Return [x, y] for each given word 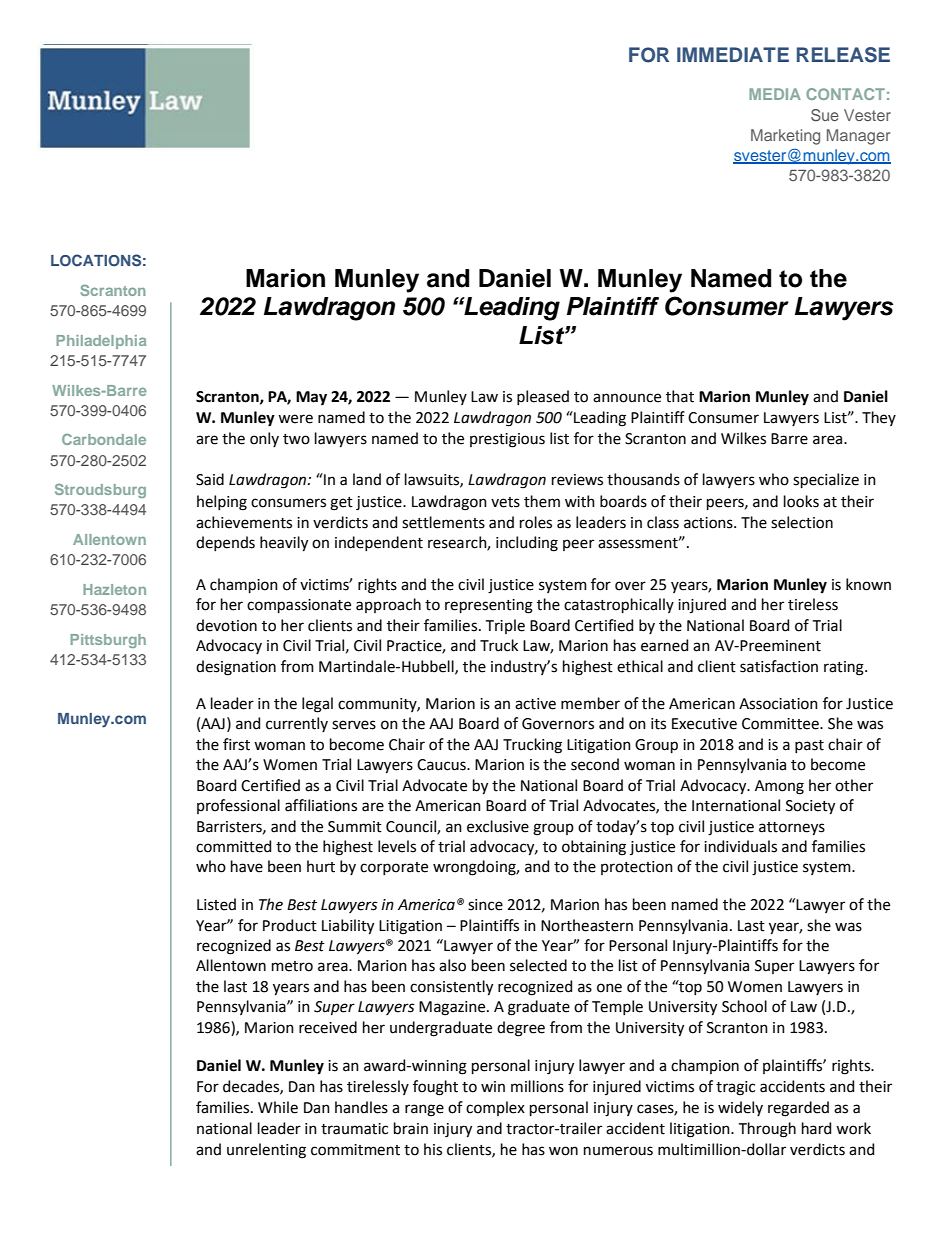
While [278, 1107]
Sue [825, 115]
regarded [798, 1109]
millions [537, 1086]
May [311, 398]
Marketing [785, 137]
